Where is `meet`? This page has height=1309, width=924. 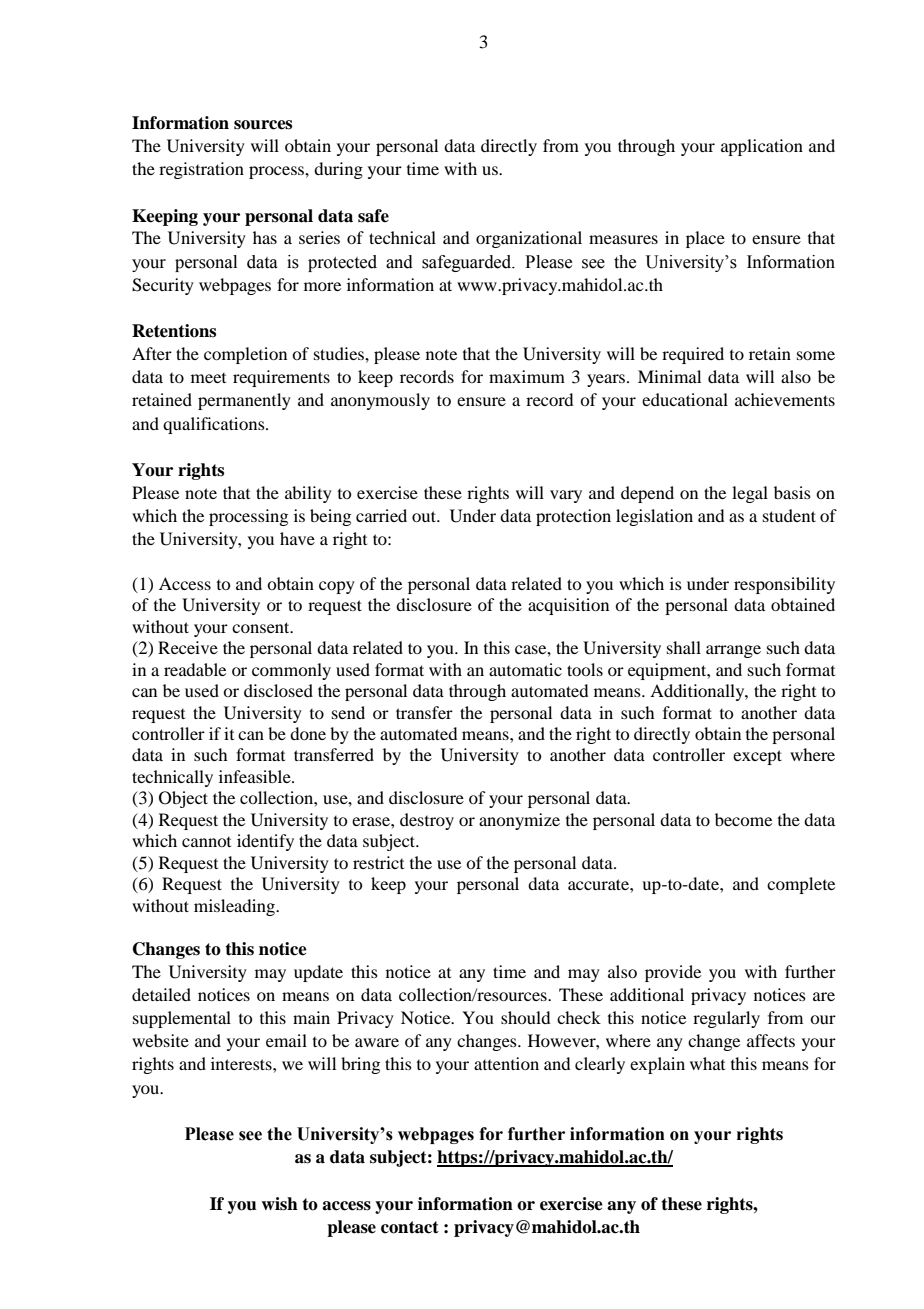
meet is located at coordinates (208, 378).
